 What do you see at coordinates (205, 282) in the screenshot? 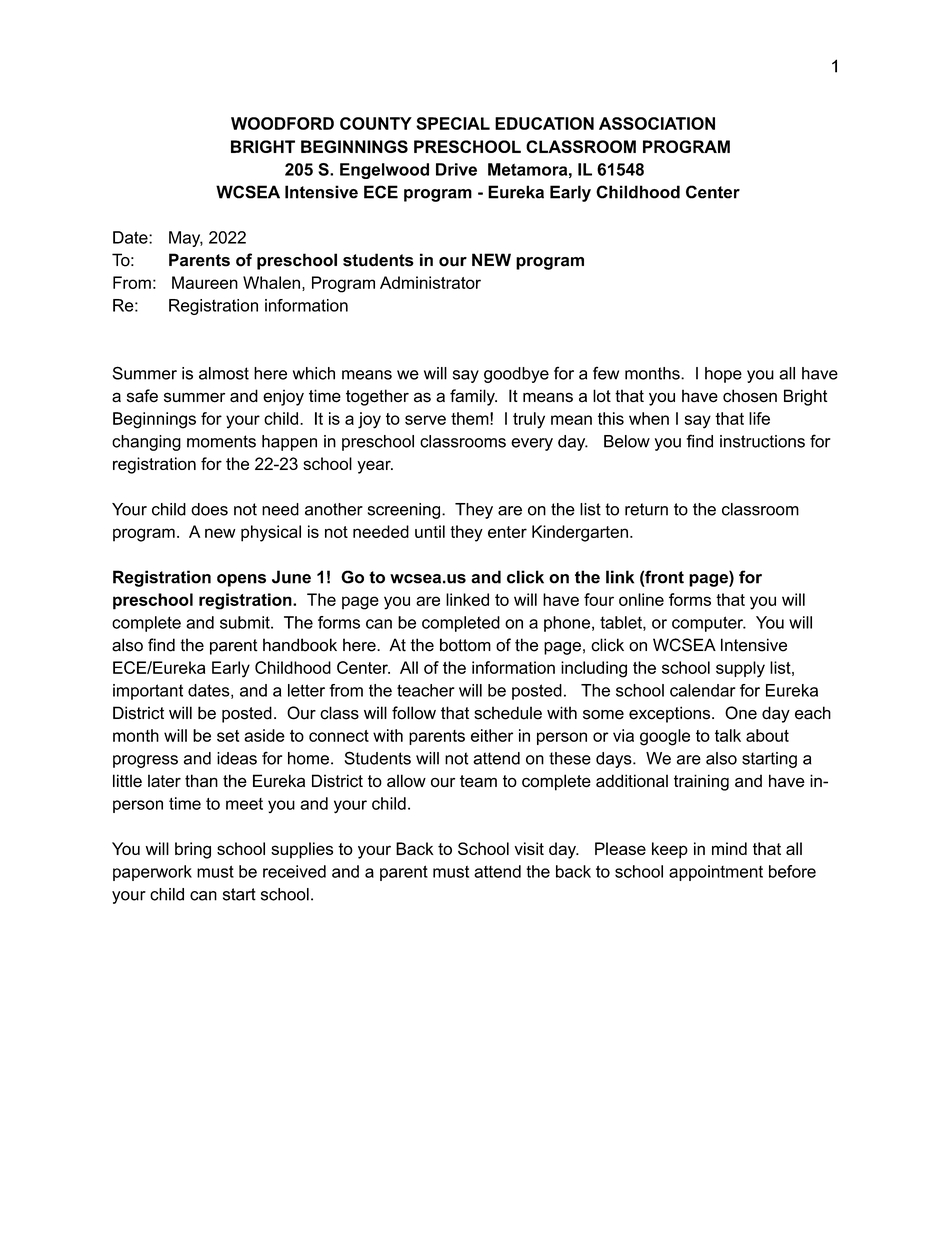
I see `Maureen` at bounding box center [205, 282].
